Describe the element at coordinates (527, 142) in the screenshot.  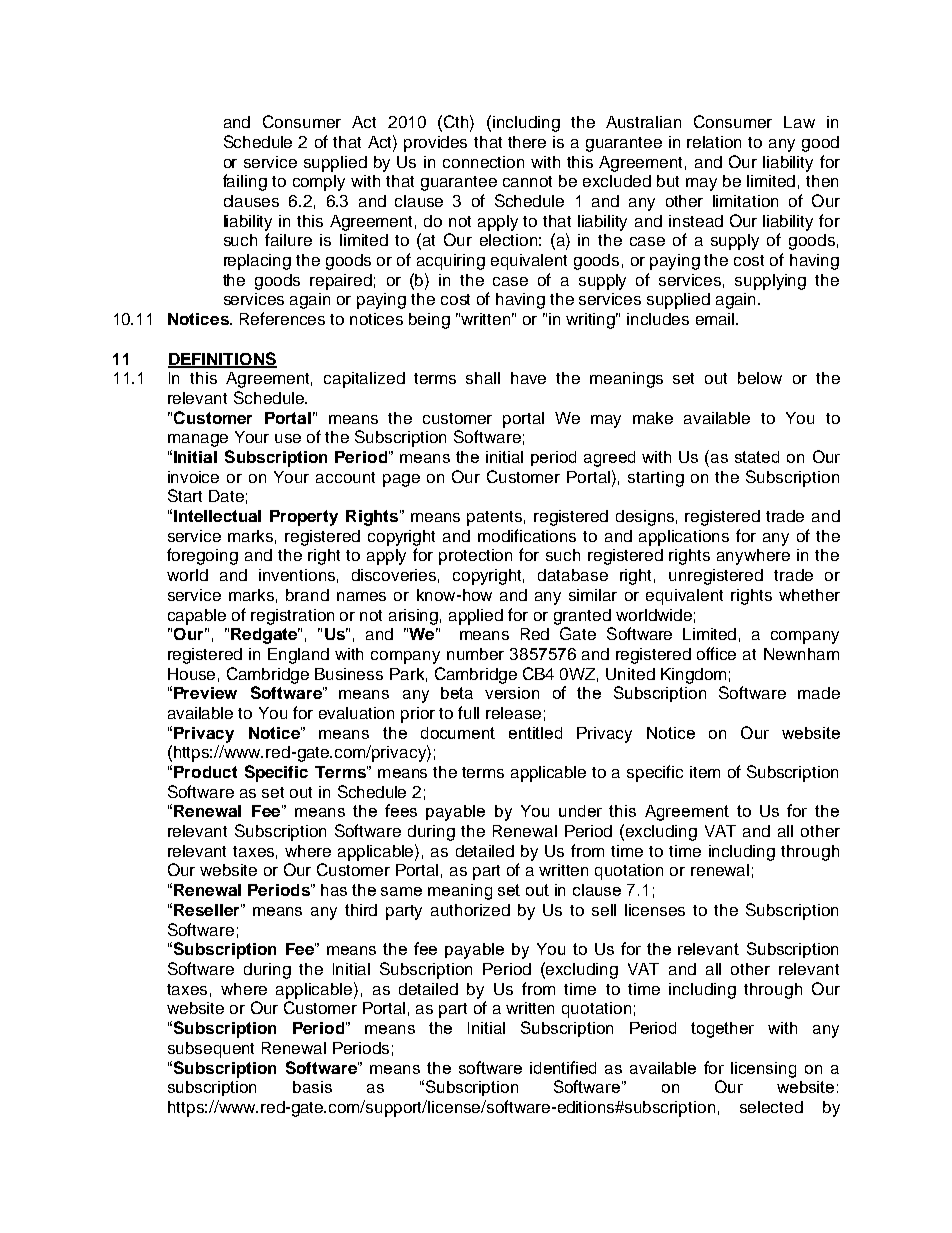
I see `there` at that location.
